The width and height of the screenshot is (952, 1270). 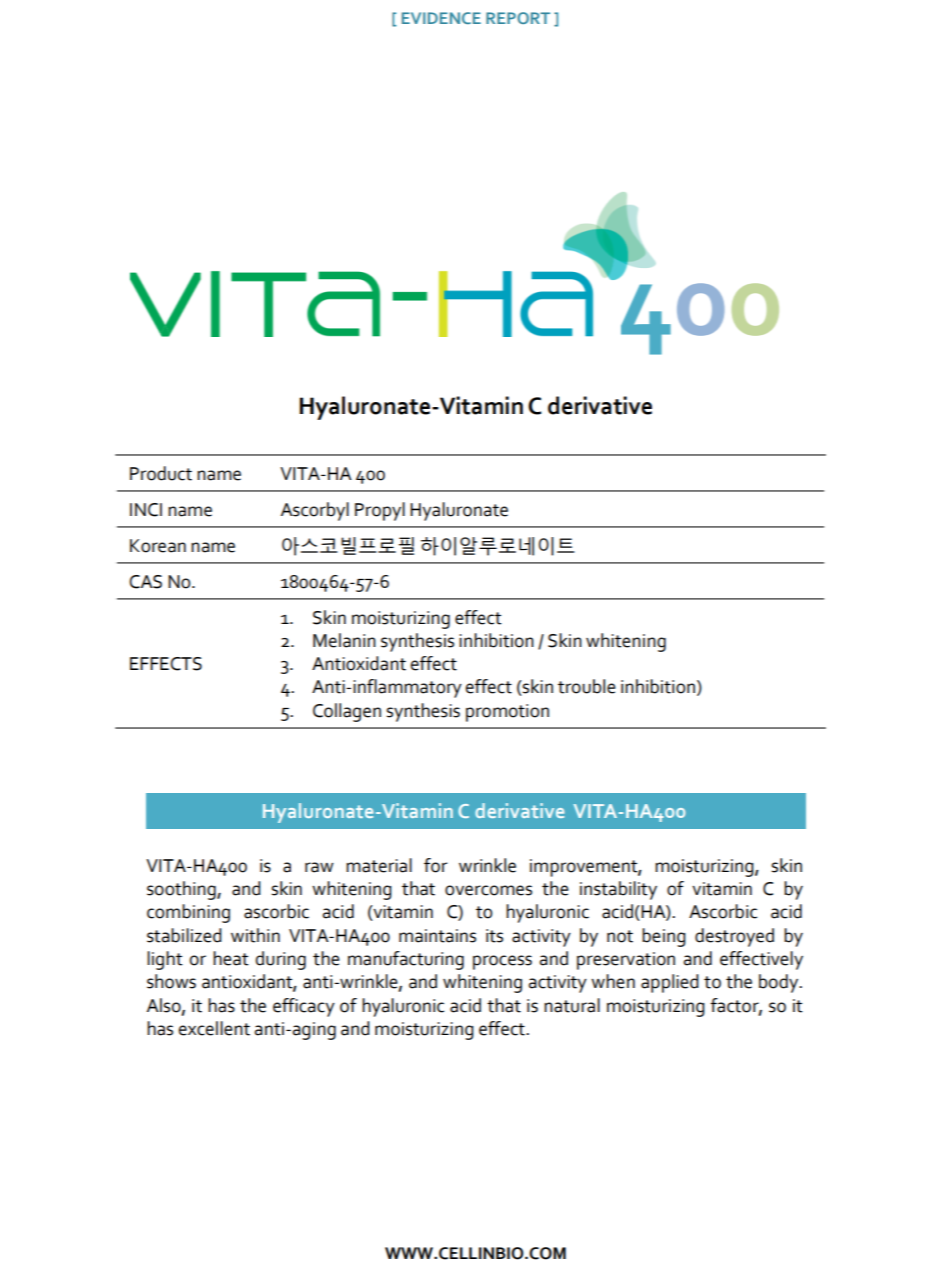 What do you see at coordinates (347, 712) in the screenshot?
I see `Collagen` at bounding box center [347, 712].
